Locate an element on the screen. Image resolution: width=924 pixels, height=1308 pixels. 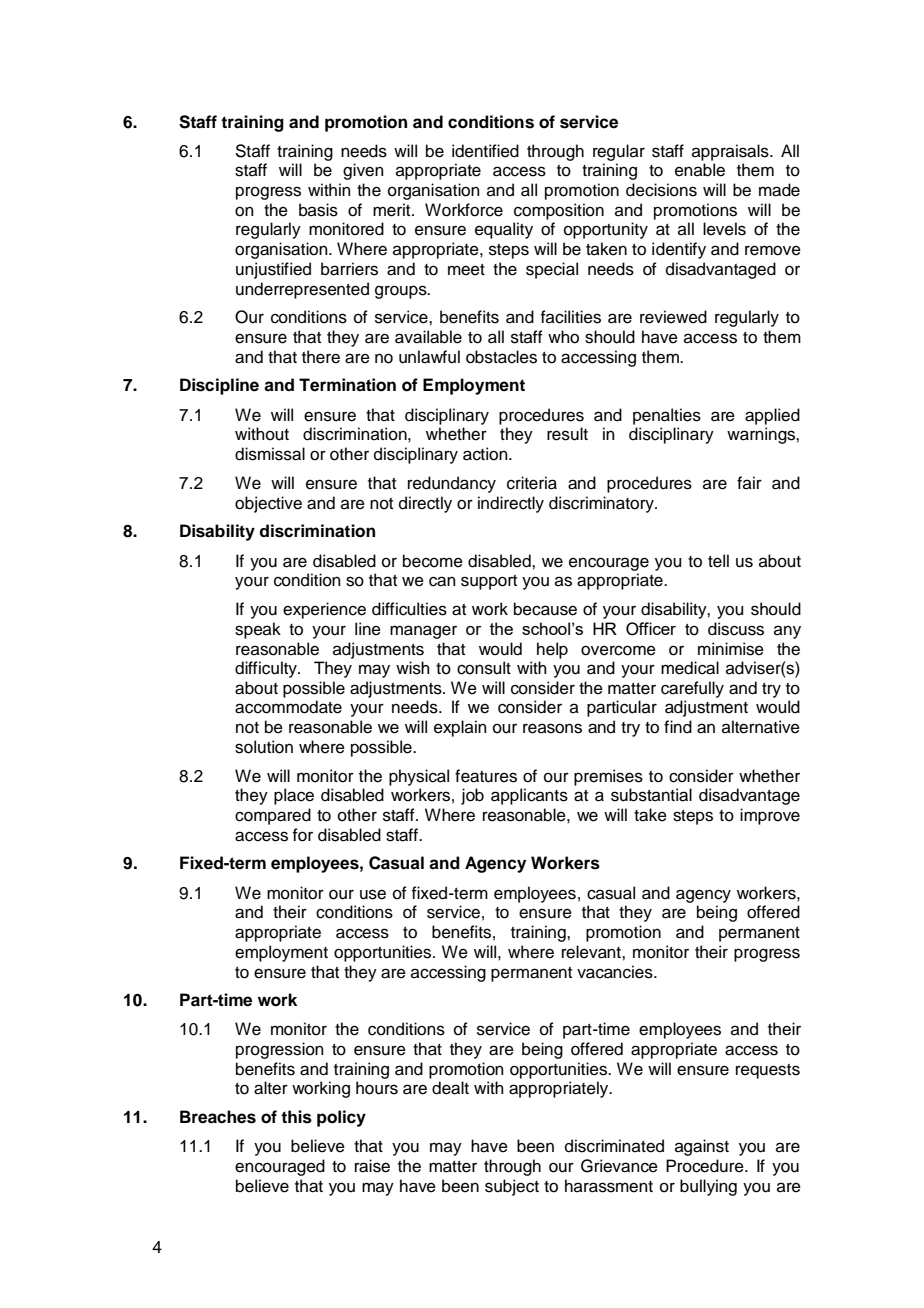
identified is located at coordinates (485, 151).
